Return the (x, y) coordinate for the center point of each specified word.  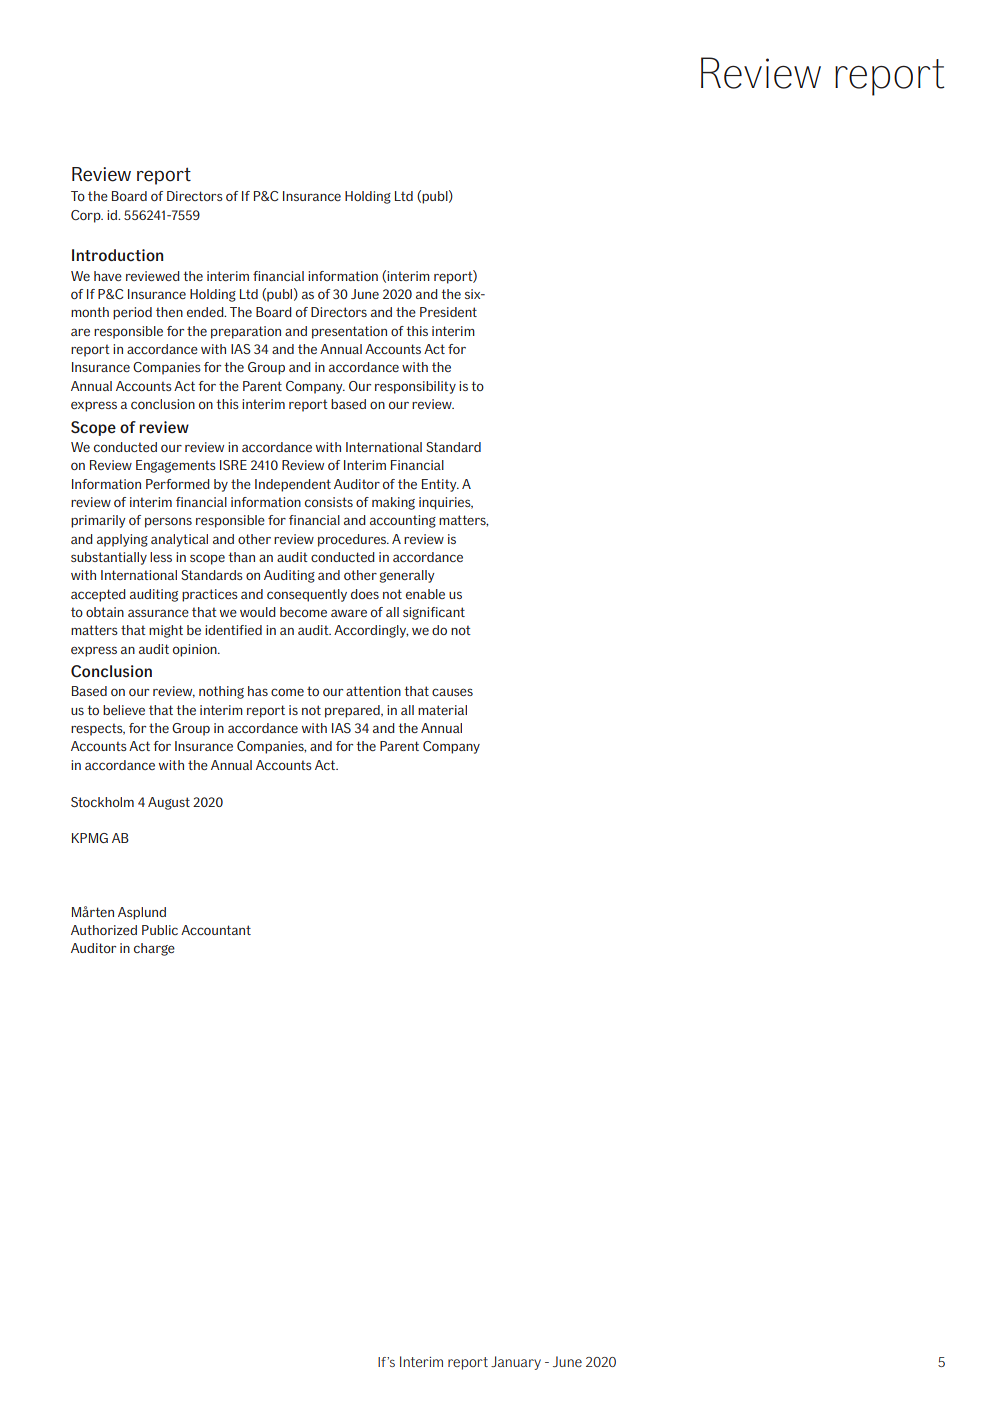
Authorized (104, 930)
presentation (349, 332)
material (442, 710)
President (448, 312)
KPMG (90, 838)
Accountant (216, 930)
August (169, 803)
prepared (353, 711)
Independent (293, 485)
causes (452, 692)
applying (122, 540)
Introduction (117, 255)
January (516, 1363)
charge (154, 949)
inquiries (446, 503)
